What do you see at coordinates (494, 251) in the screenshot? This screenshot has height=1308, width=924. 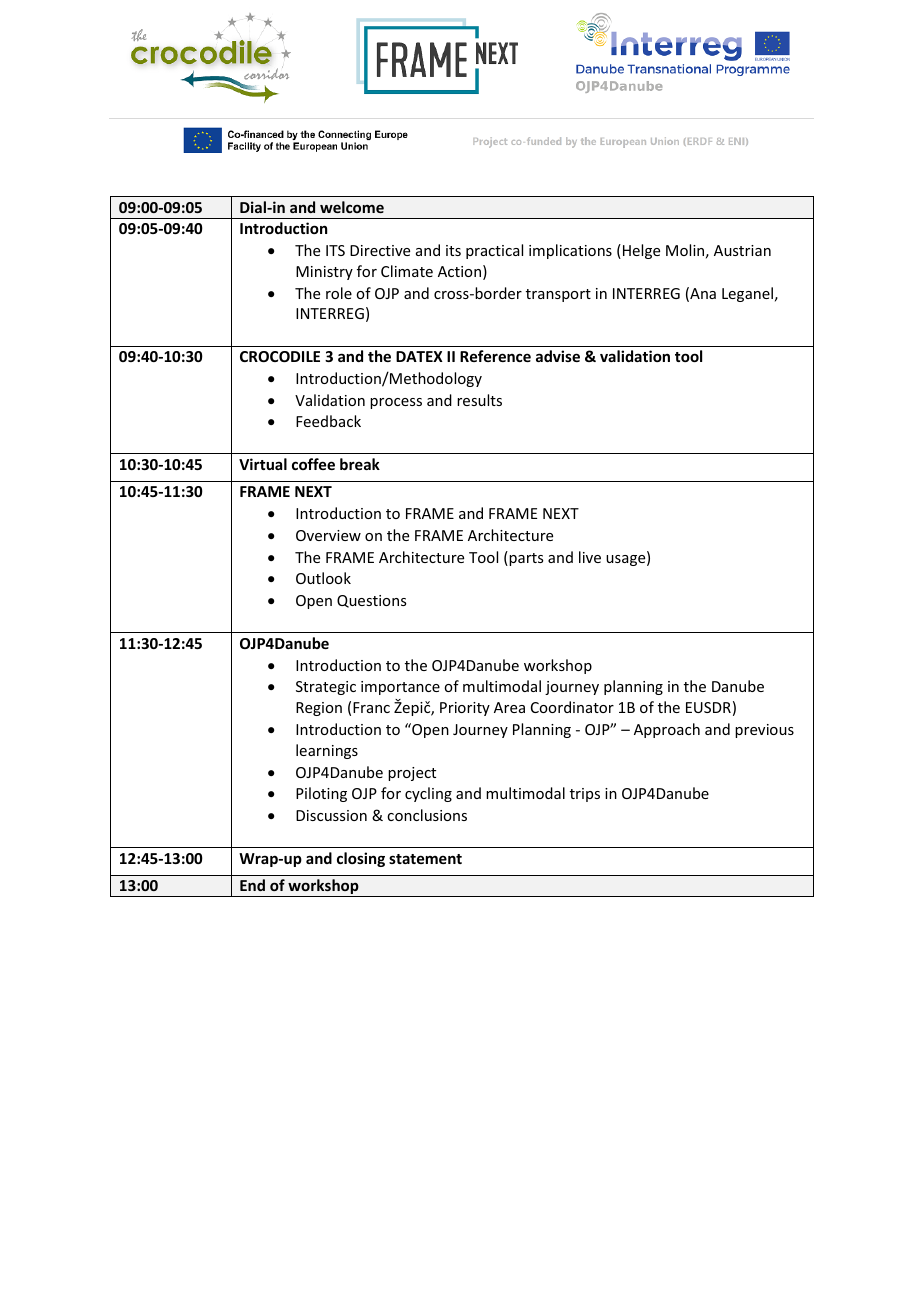 I see `practical` at bounding box center [494, 251].
